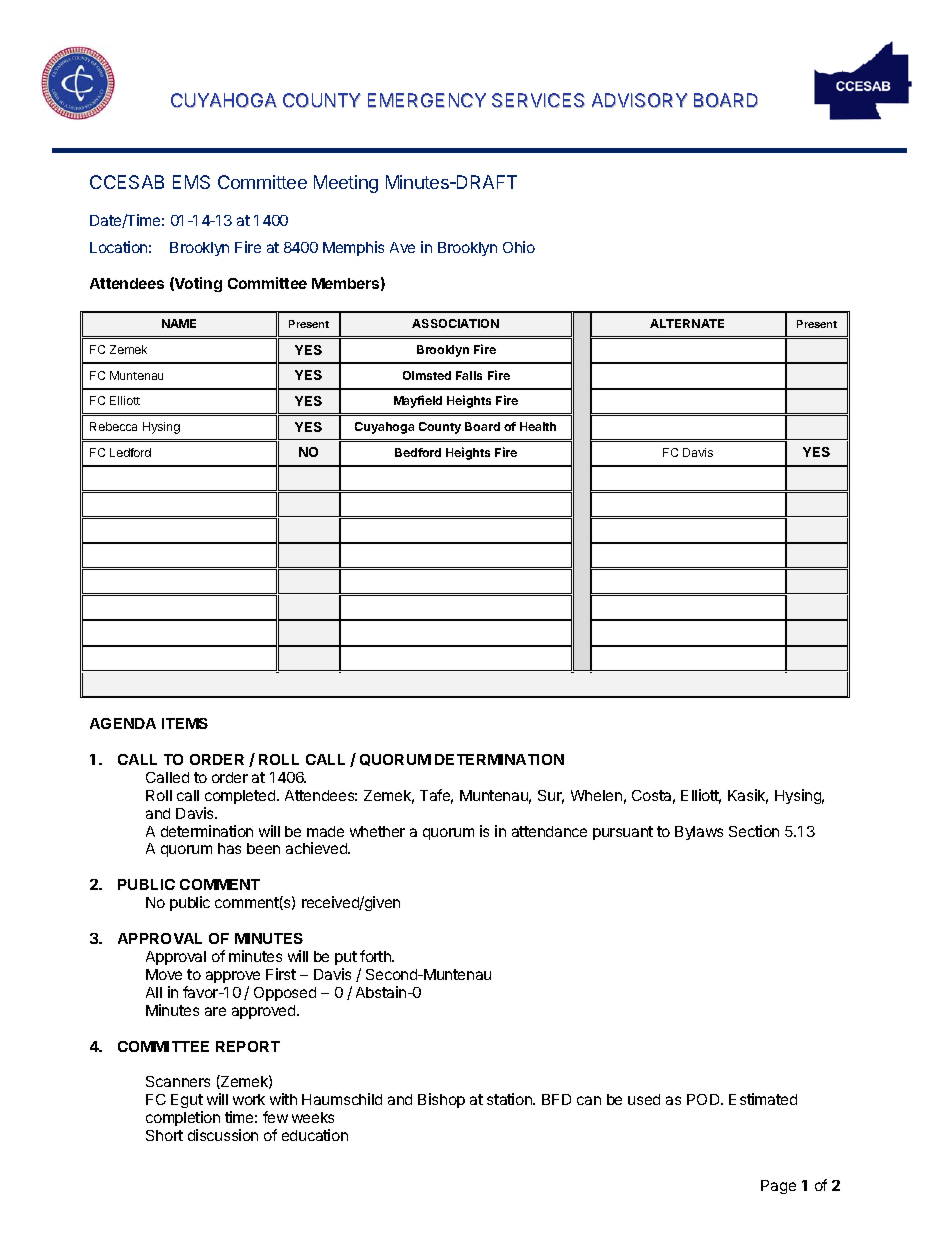  What do you see at coordinates (377, 831) in the screenshot?
I see `whether` at bounding box center [377, 831].
